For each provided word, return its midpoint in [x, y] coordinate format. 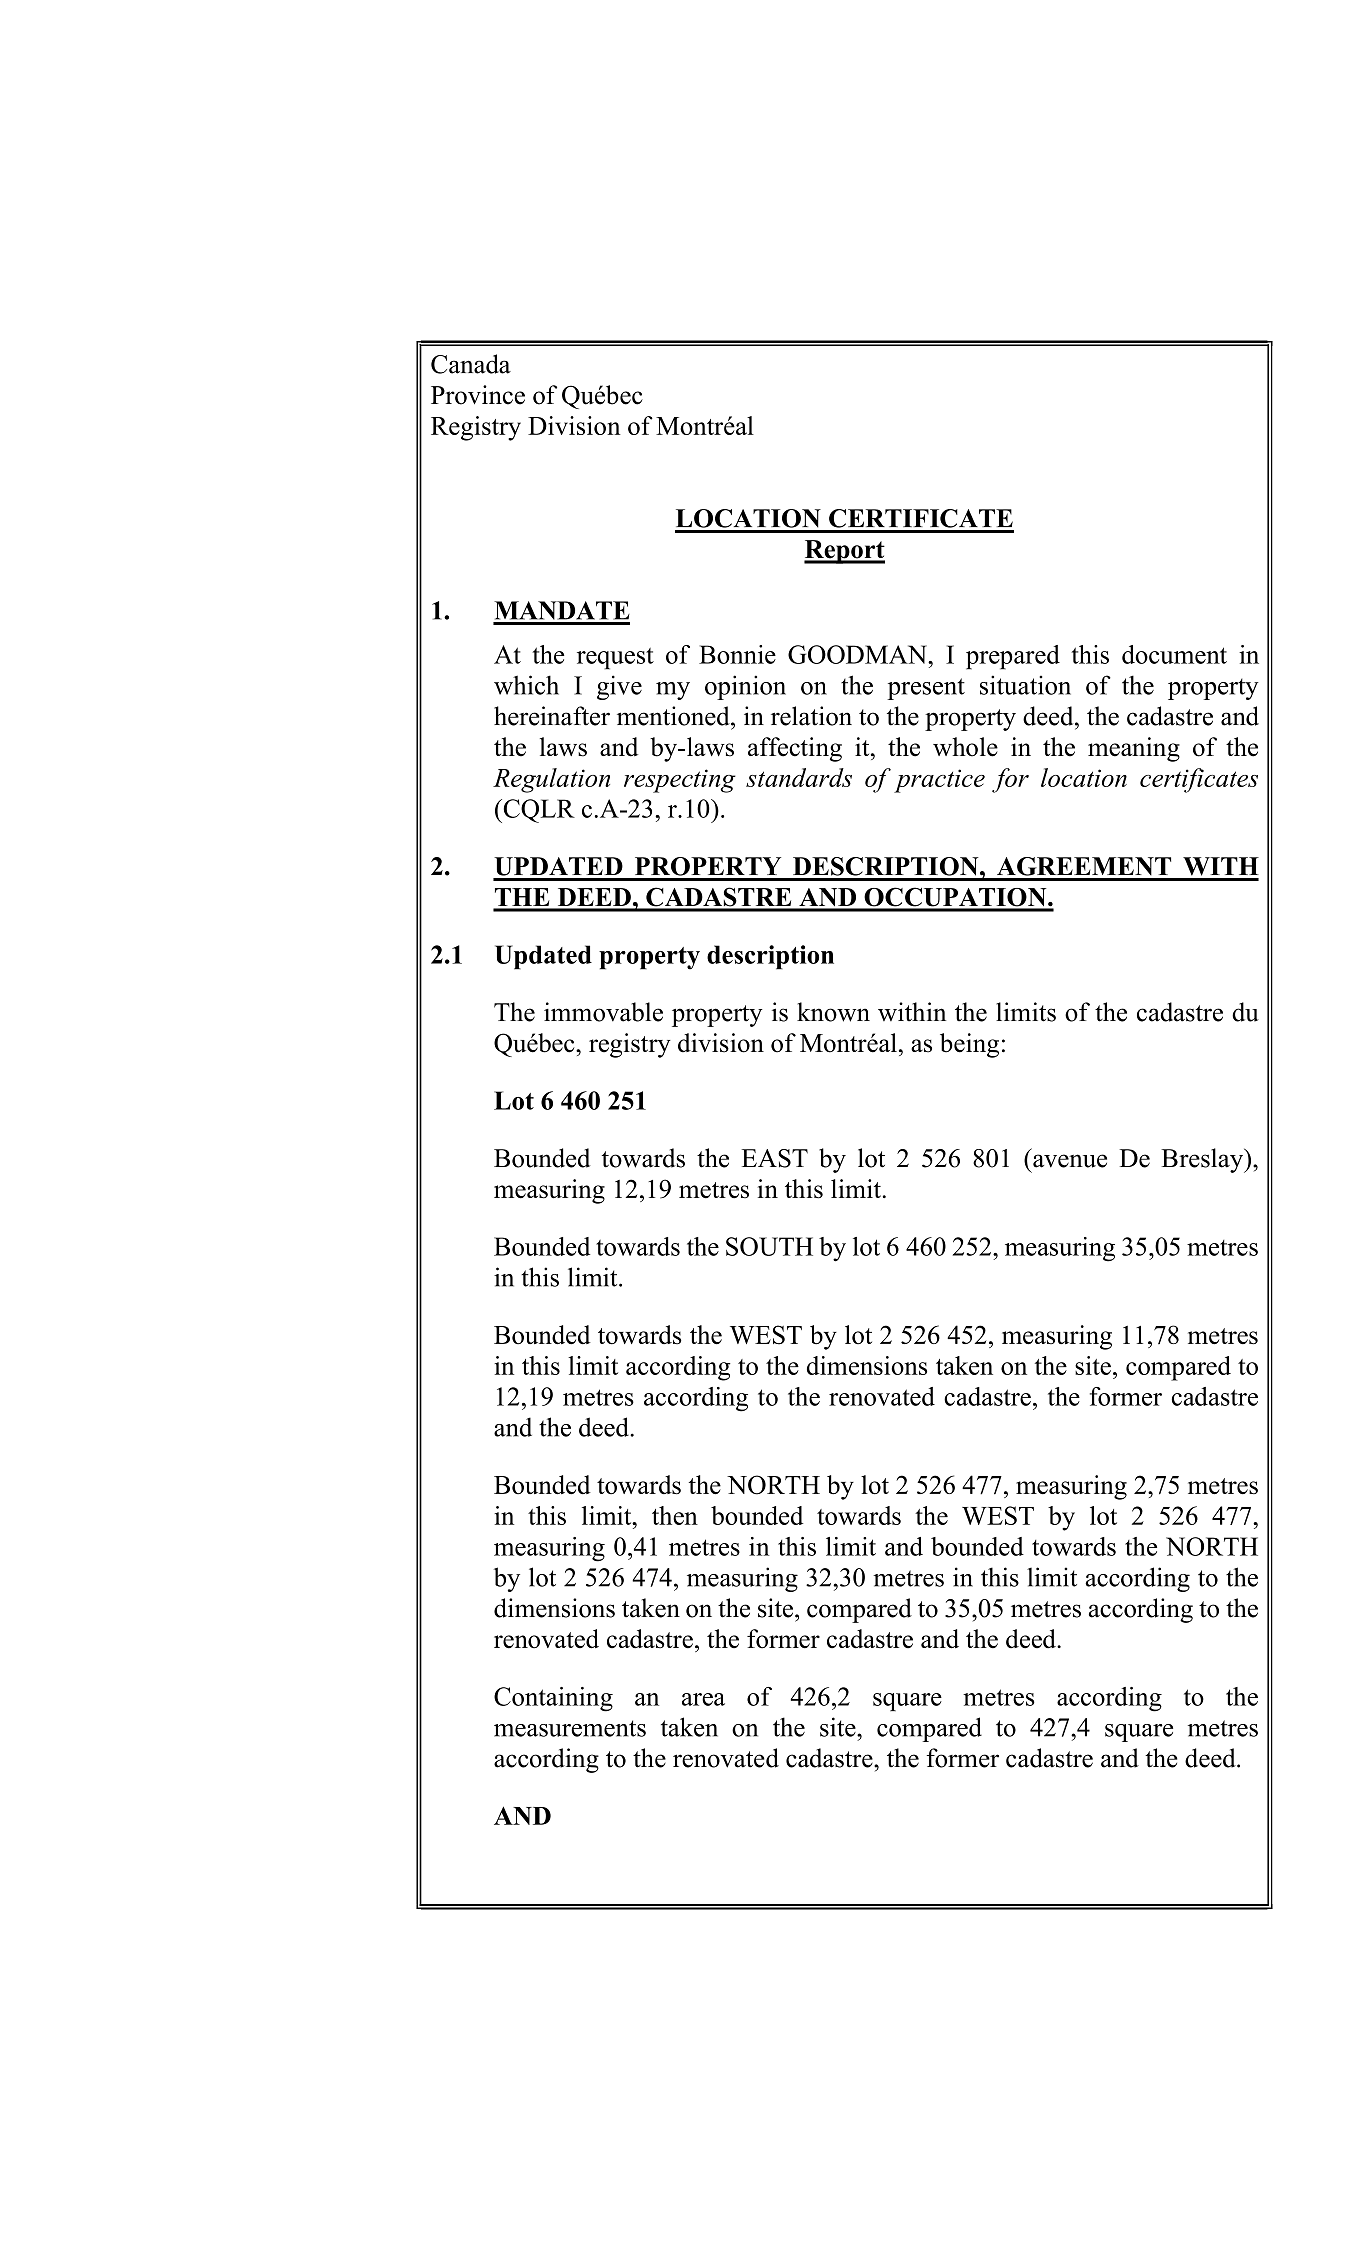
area [703, 1699]
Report [844, 552]
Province [478, 395]
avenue [1070, 1161]
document [1174, 654]
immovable [603, 1012]
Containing [553, 1699]
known [833, 1012]
